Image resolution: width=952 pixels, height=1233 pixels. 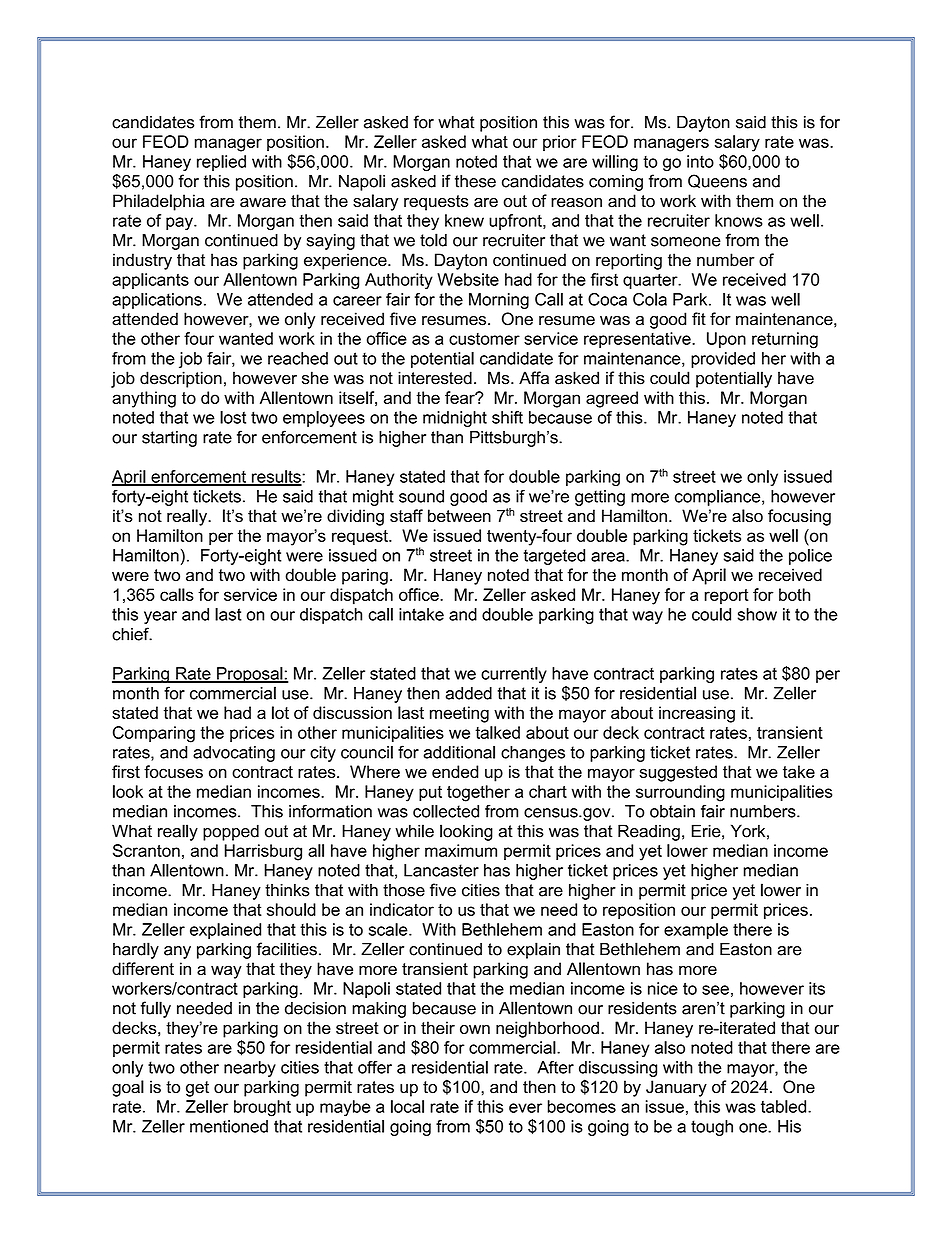 What do you see at coordinates (173, 771) in the document?
I see `focuses` at bounding box center [173, 771].
